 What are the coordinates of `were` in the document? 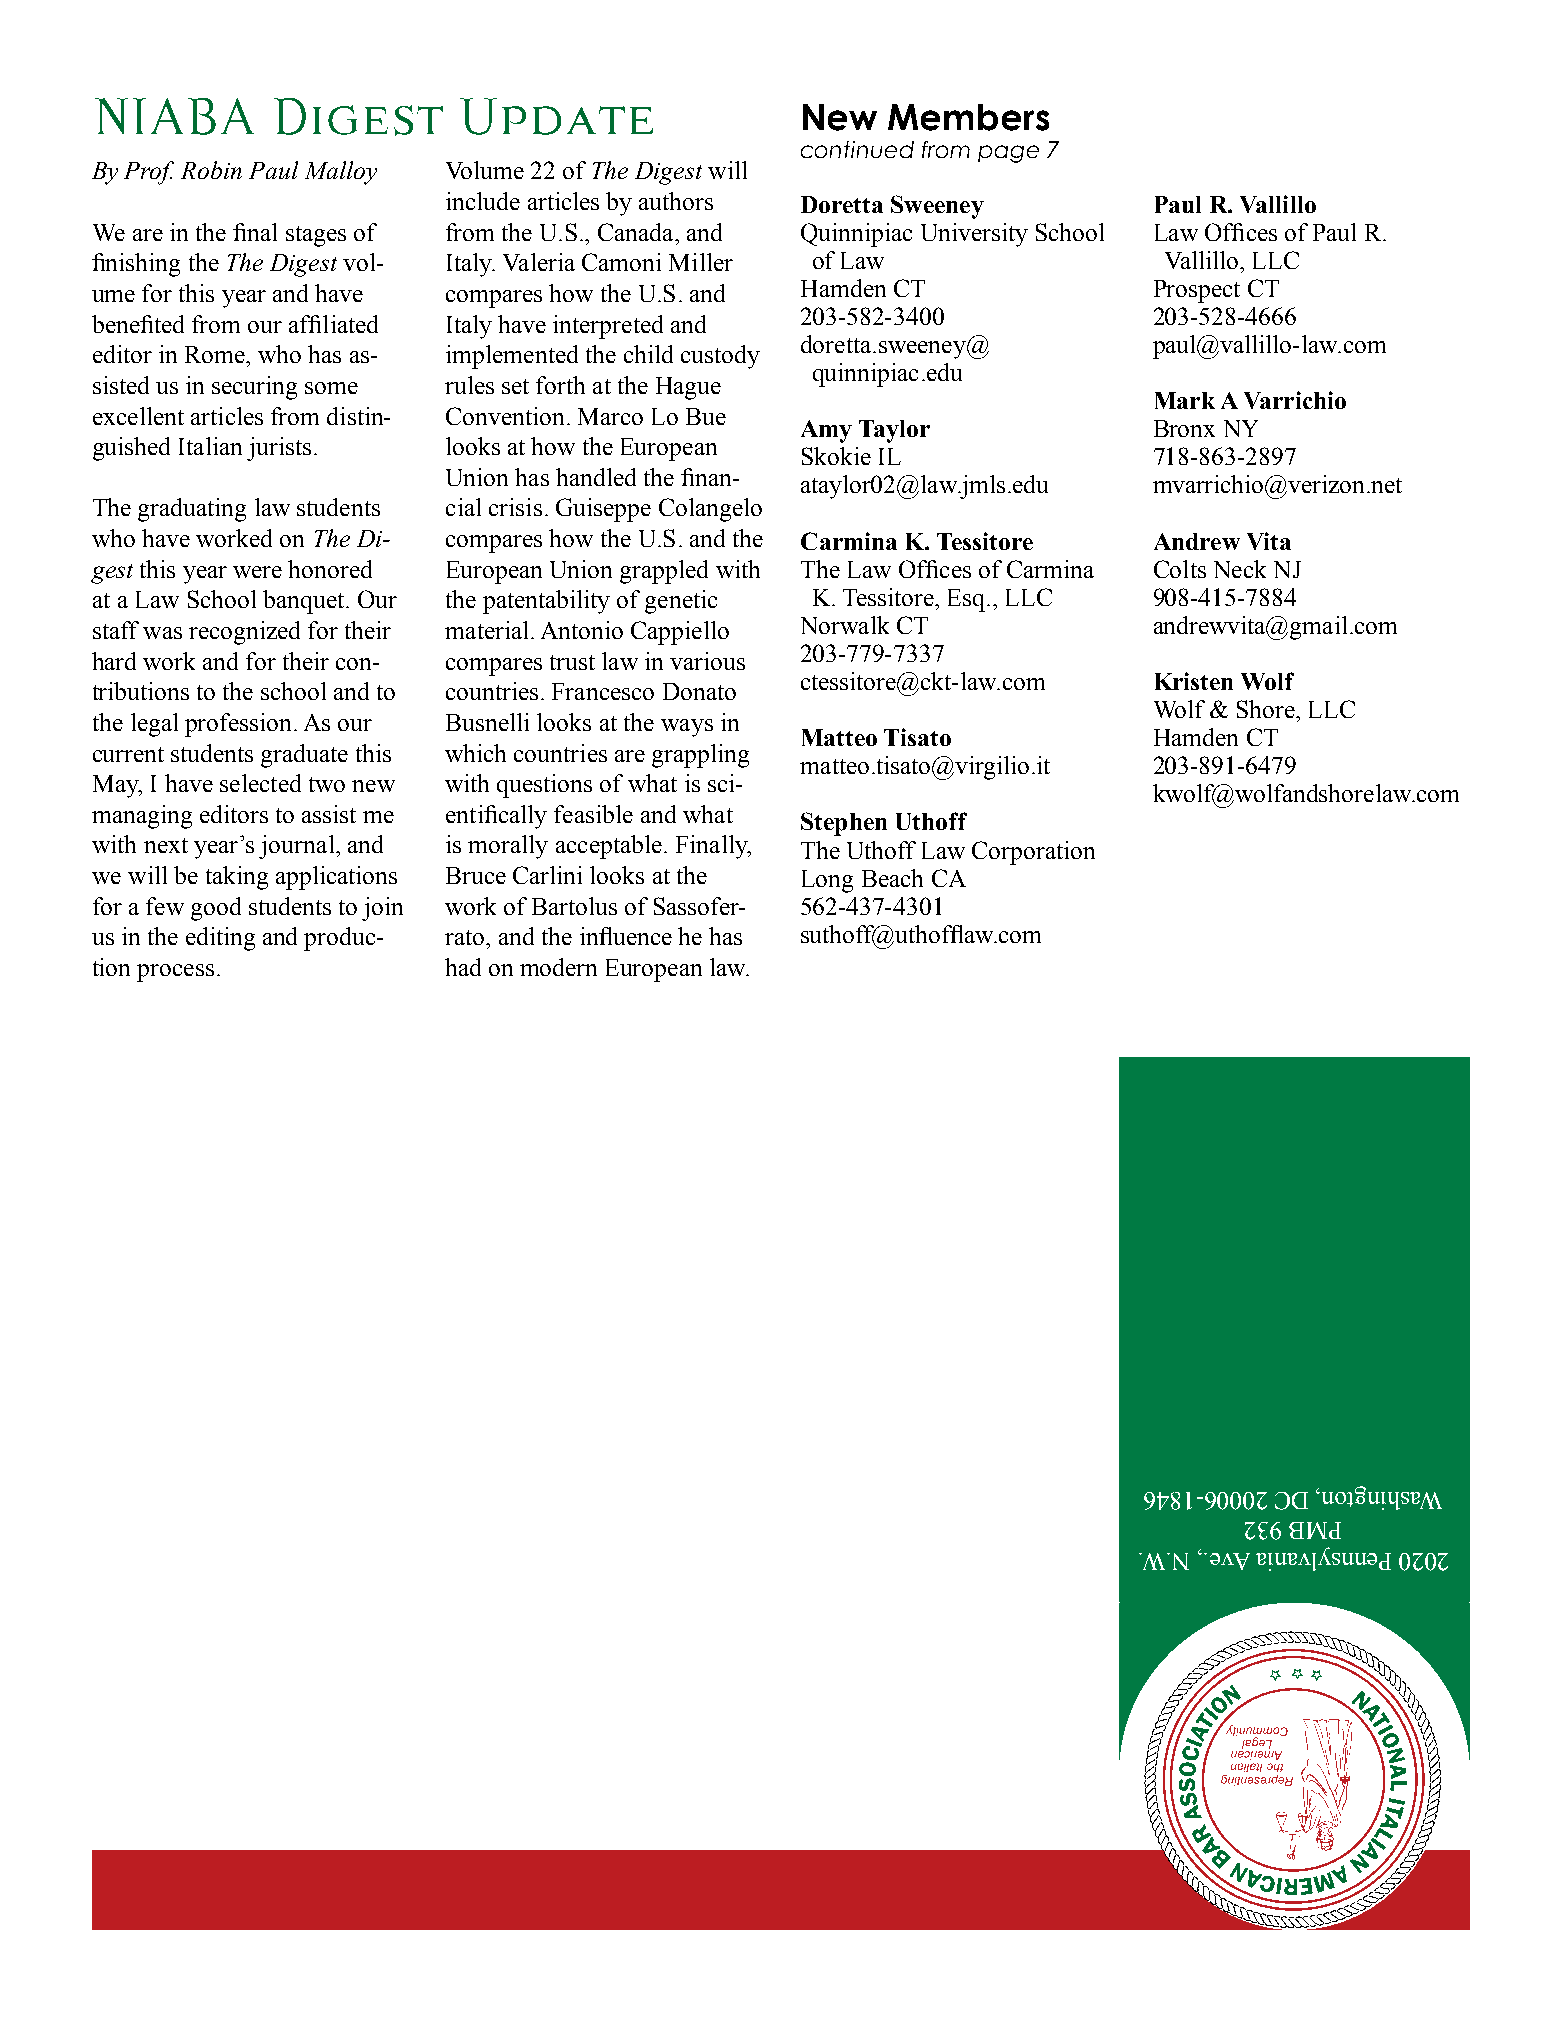 It's located at (257, 572).
